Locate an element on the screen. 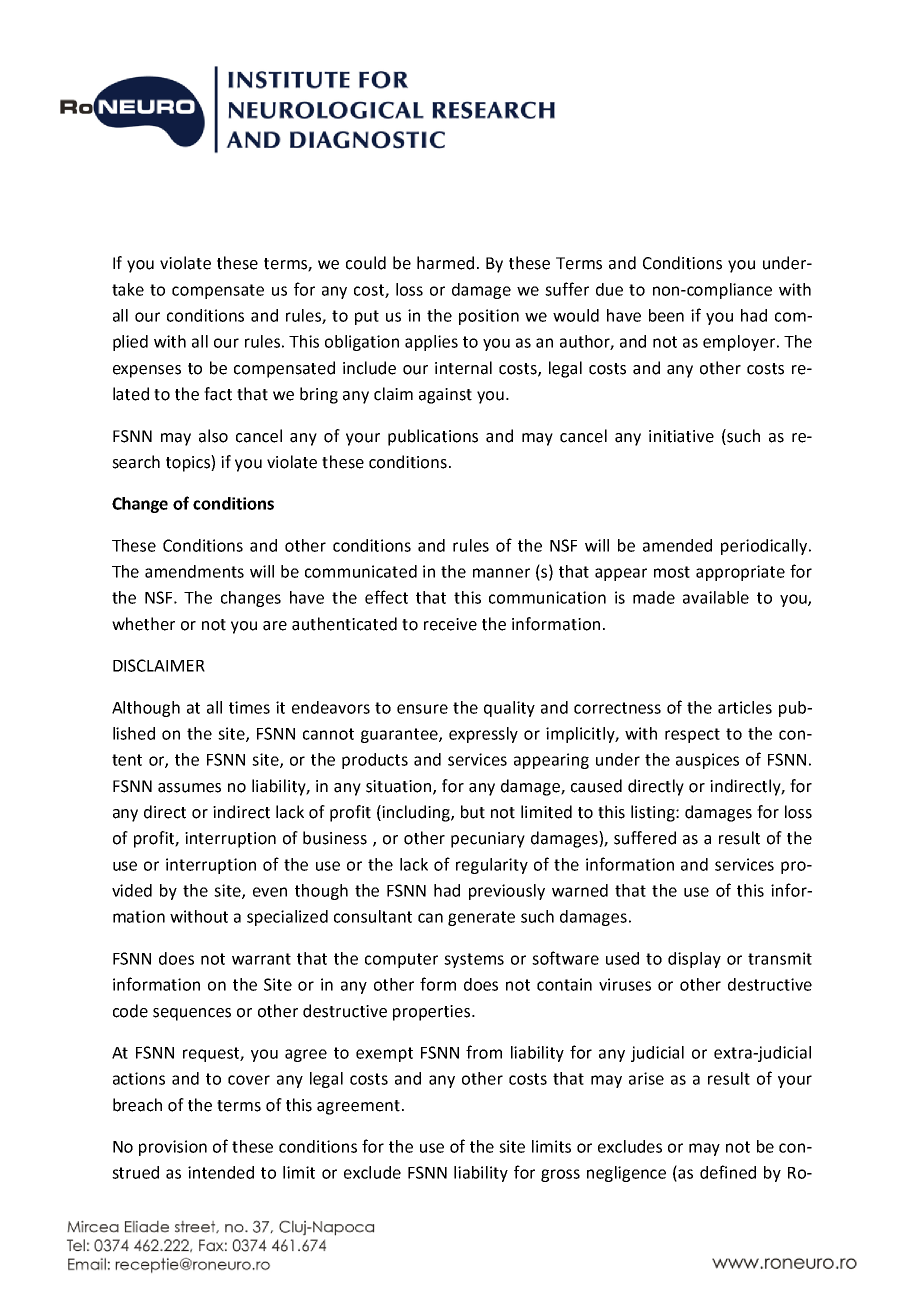 The height and width of the screenshot is (1308, 924). ensure is located at coordinates (422, 709).
